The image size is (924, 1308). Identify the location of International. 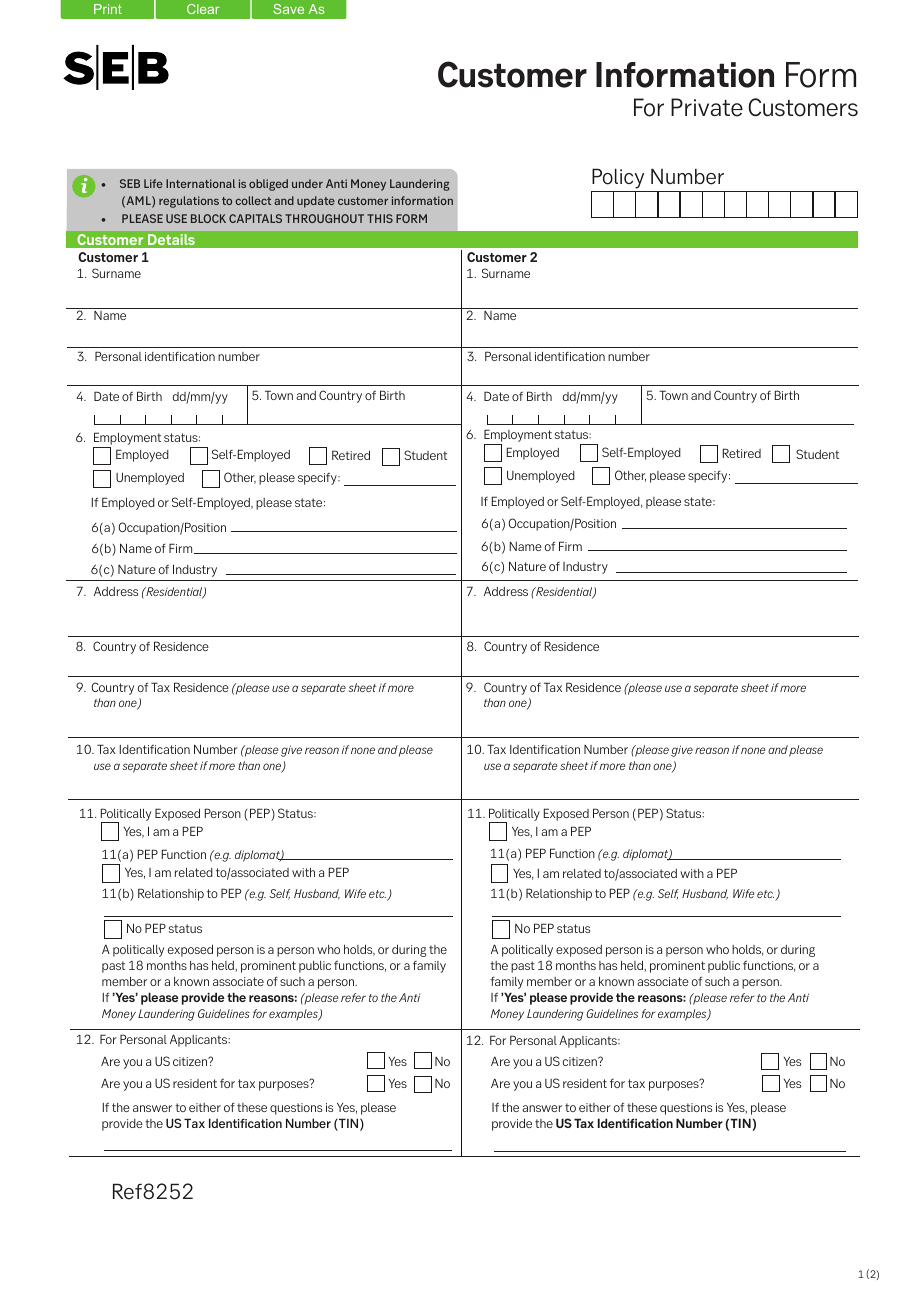
(200, 183).
